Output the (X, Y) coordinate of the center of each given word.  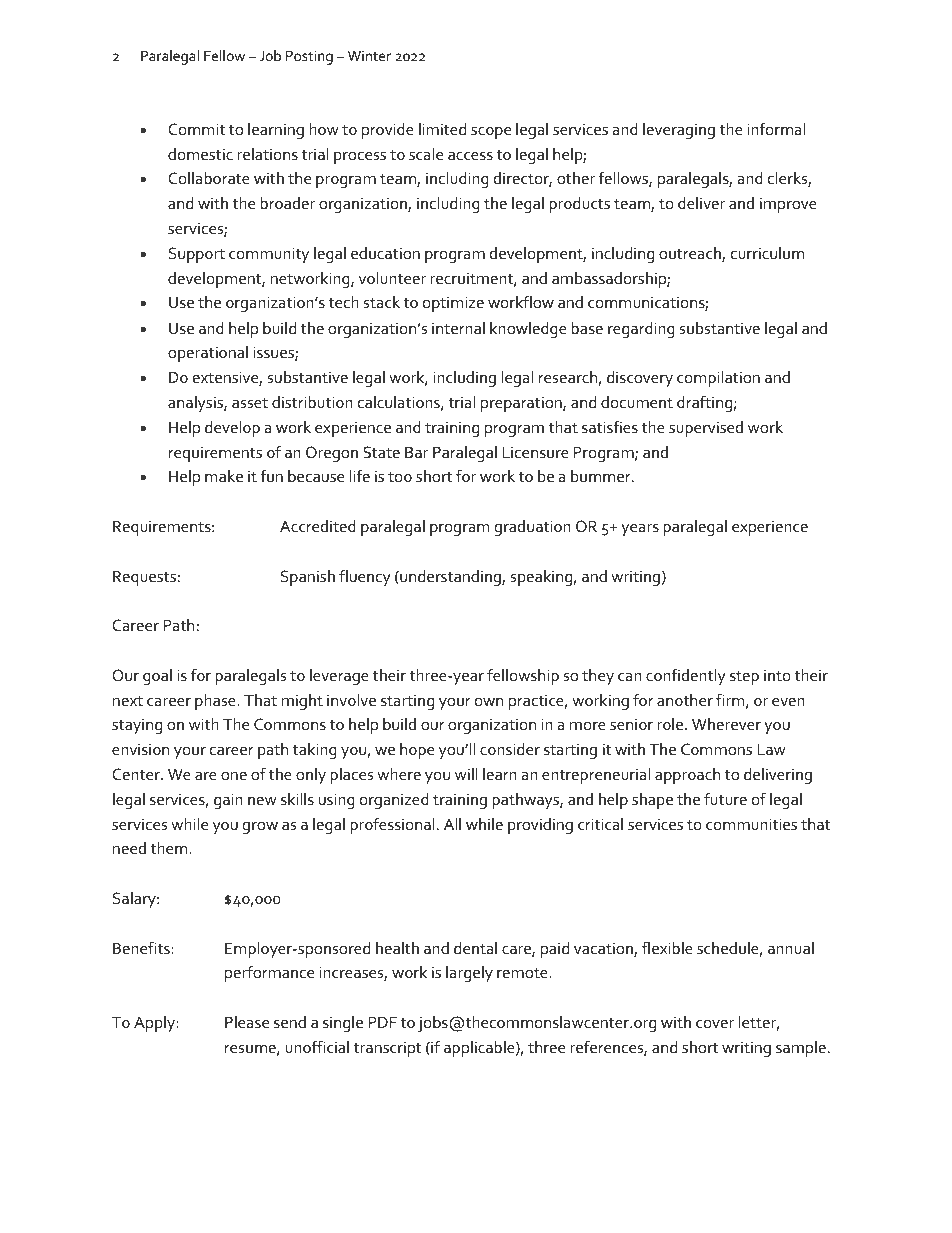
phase (216, 702)
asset (250, 403)
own (489, 702)
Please (247, 1022)
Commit (196, 129)
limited (442, 129)
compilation (718, 379)
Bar (416, 452)
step (744, 678)
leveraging (679, 131)
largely (469, 974)
